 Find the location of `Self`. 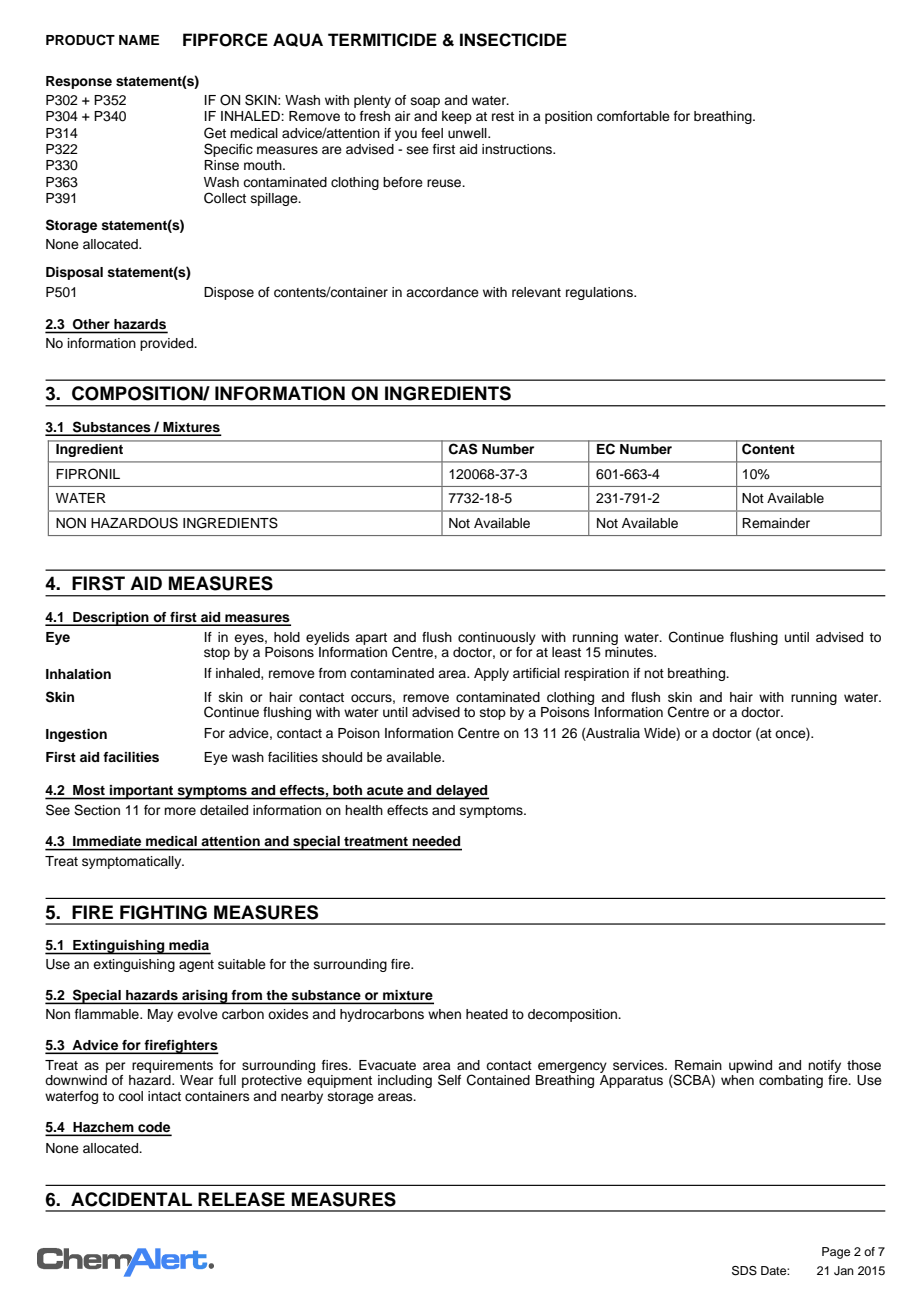

Self is located at coordinates (449, 1080).
